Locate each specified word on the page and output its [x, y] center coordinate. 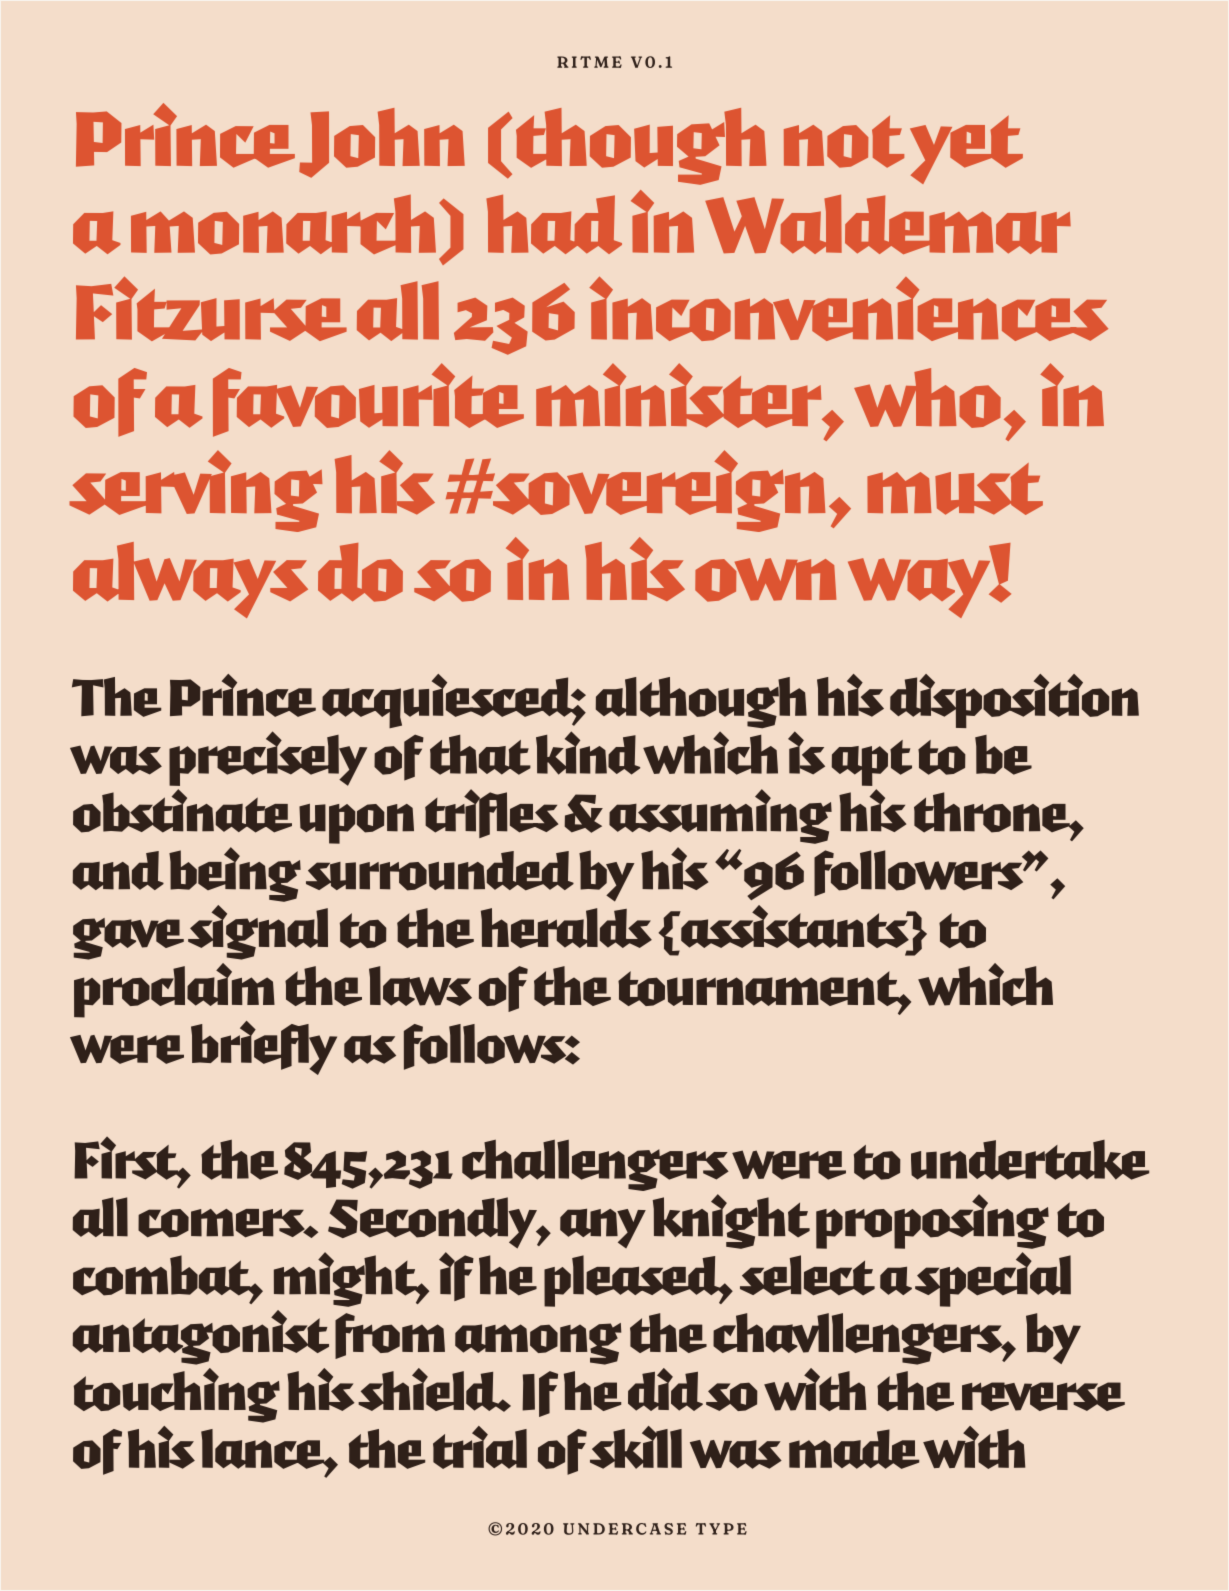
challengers [595, 1165]
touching [177, 1395]
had [554, 224]
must [955, 489]
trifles [491, 813]
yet [966, 150]
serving [195, 491]
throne [993, 812]
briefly [264, 1048]
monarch [283, 224]
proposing [932, 1221]
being [235, 874]
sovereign [658, 491]
